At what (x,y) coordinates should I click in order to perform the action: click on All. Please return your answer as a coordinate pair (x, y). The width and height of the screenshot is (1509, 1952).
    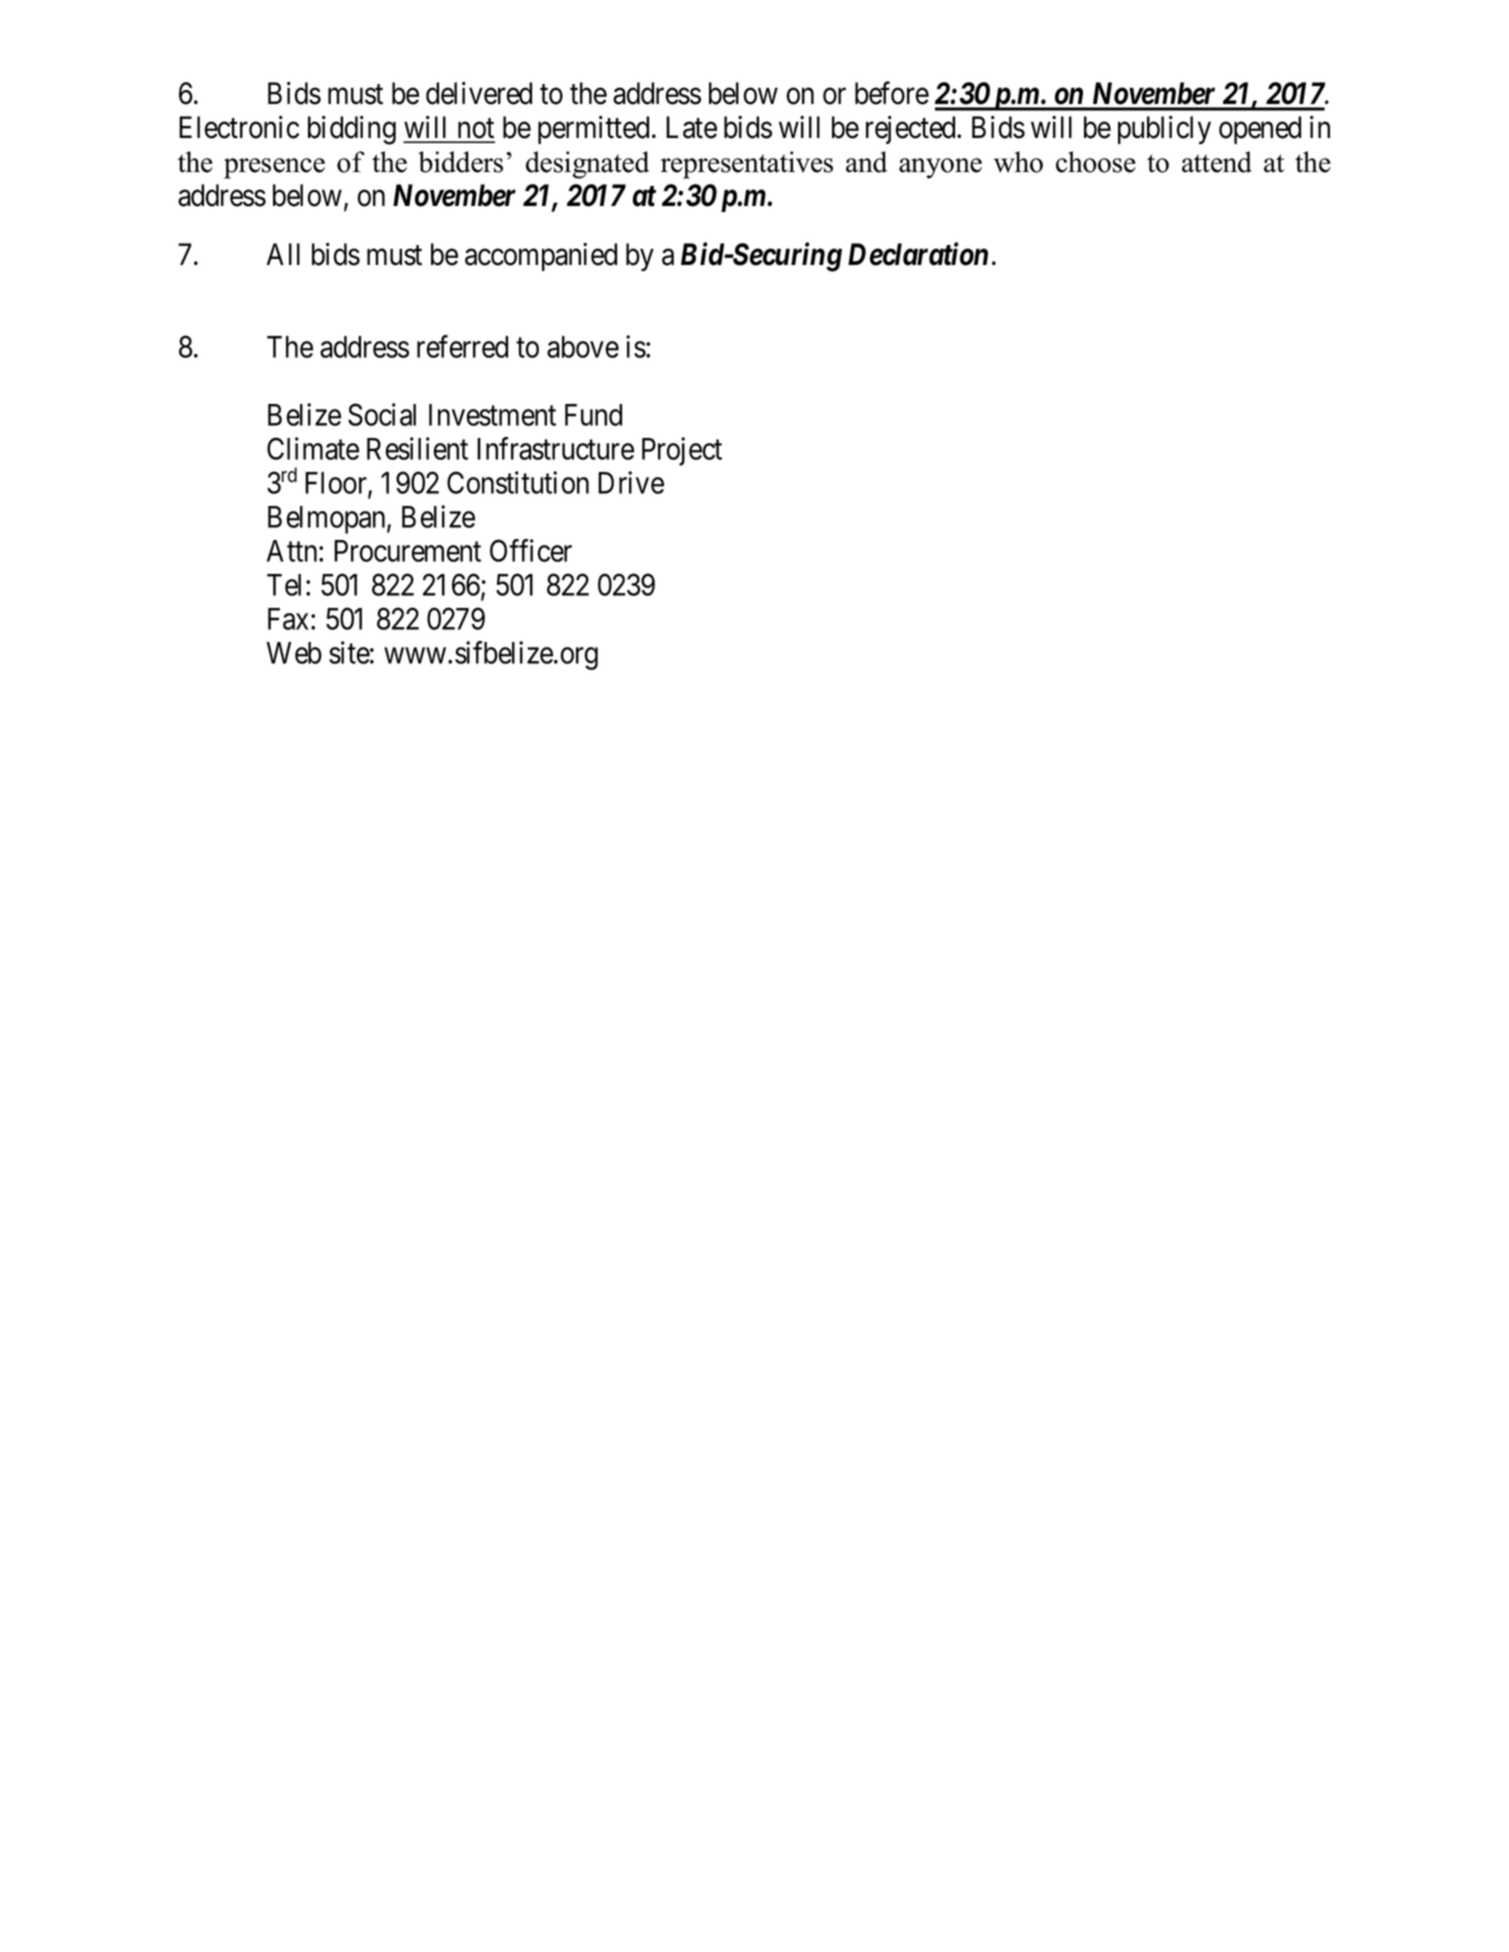
    Looking at the image, I should click on (283, 254).
